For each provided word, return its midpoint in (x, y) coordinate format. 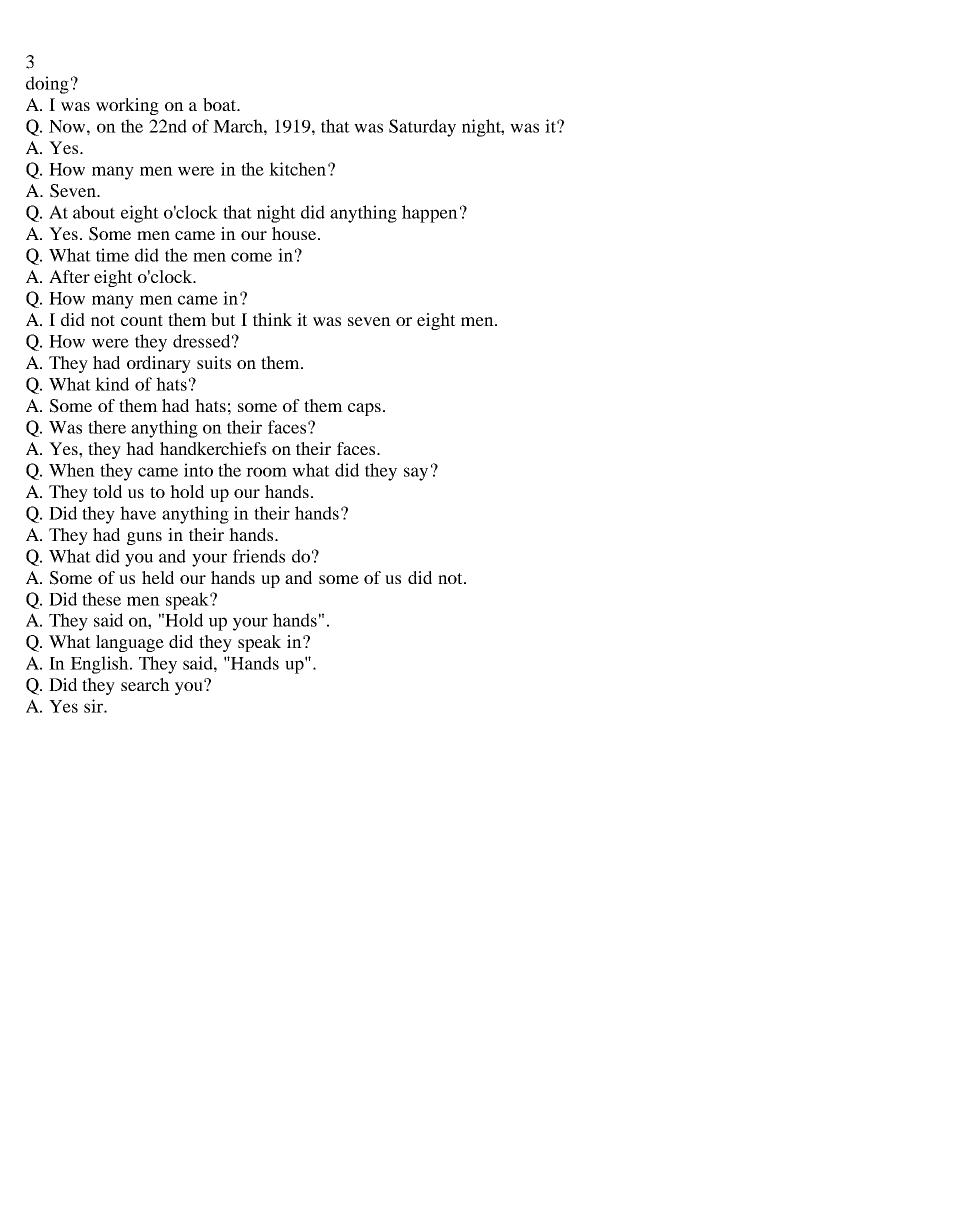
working (127, 106)
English (100, 665)
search (145, 684)
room (266, 472)
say (416, 474)
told (107, 491)
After (69, 276)
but (223, 319)
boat (220, 104)
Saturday (422, 128)
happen (430, 214)
